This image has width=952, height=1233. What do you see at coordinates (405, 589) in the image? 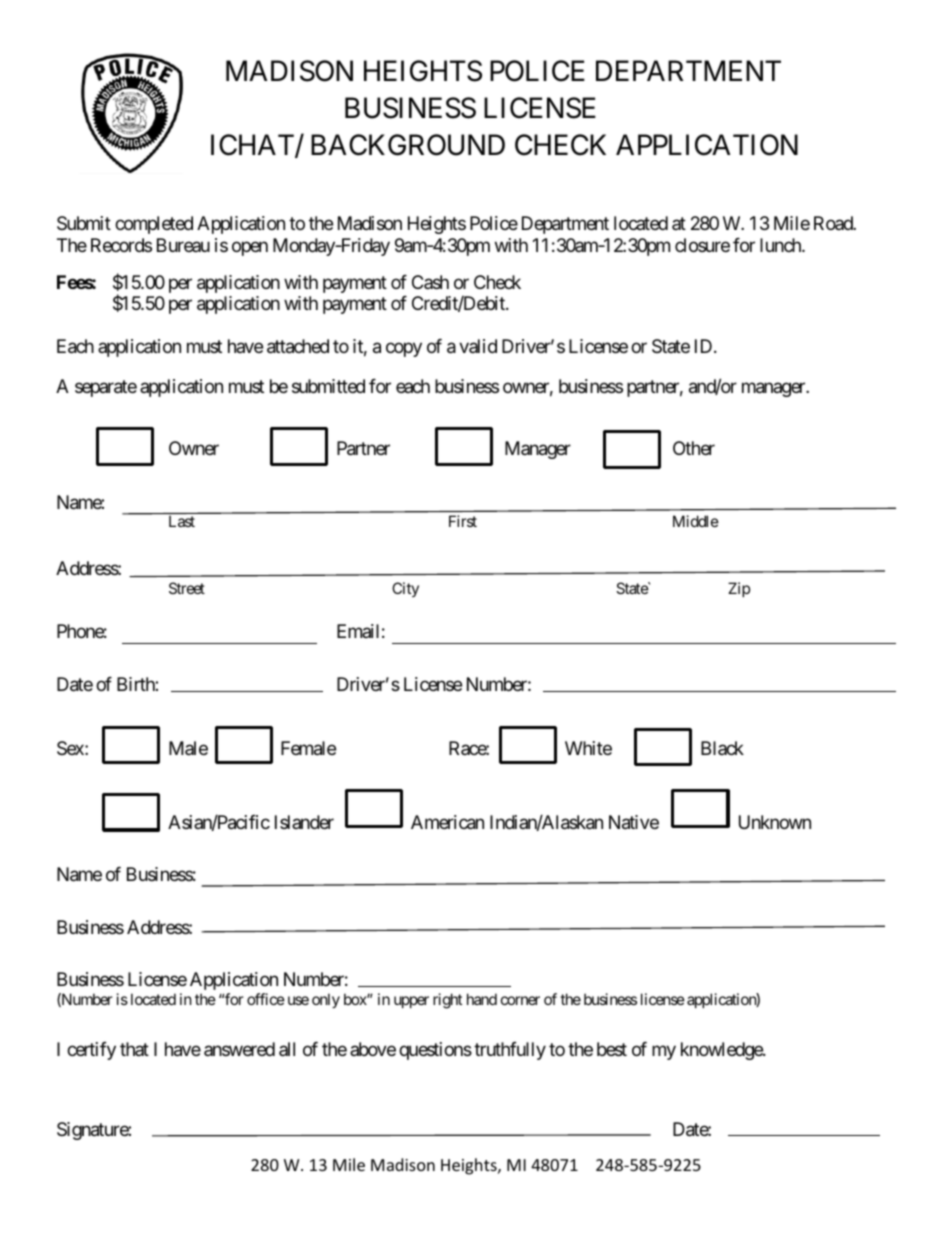
I see `City` at bounding box center [405, 589].
